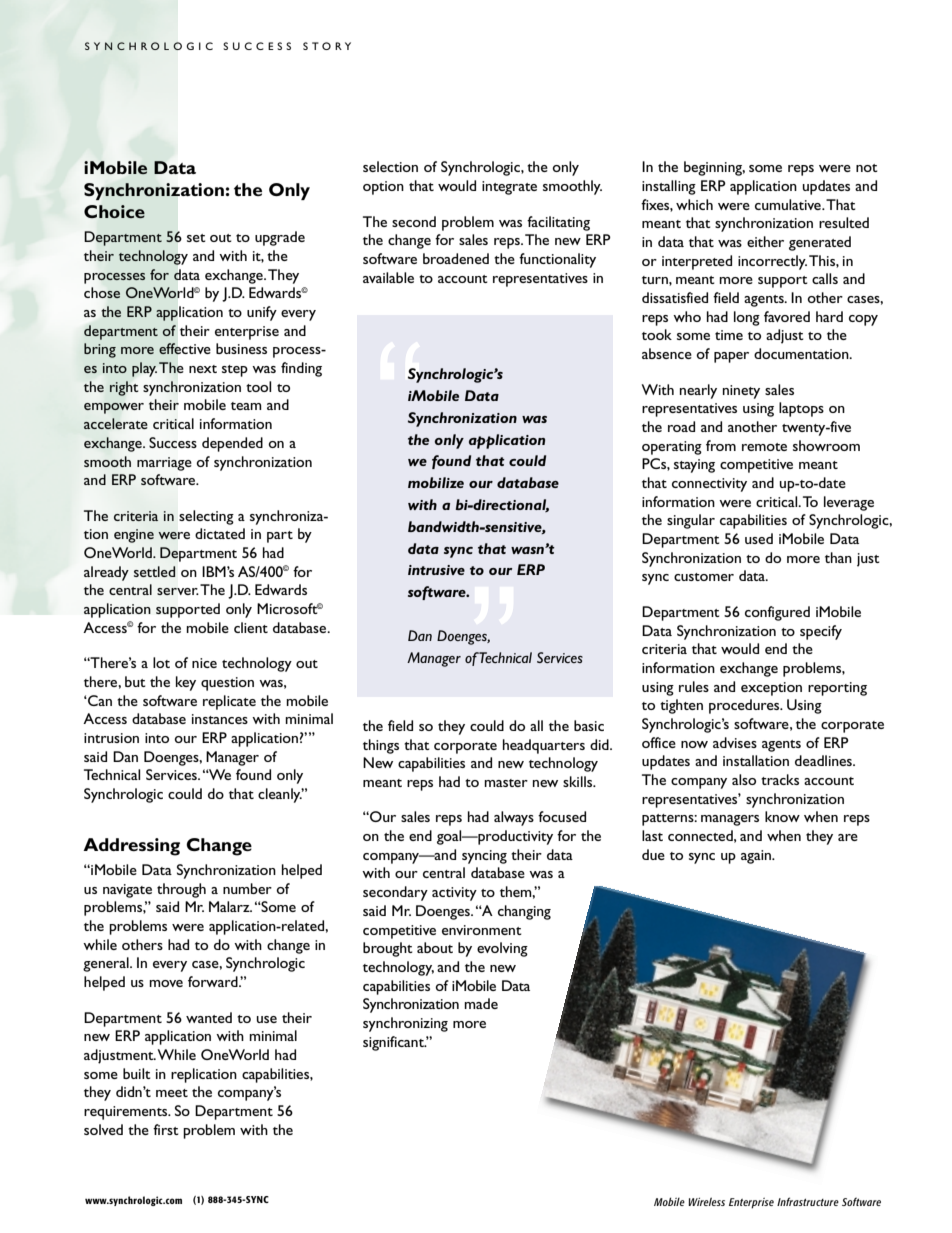  I want to click on significant, so click(394, 1043).
